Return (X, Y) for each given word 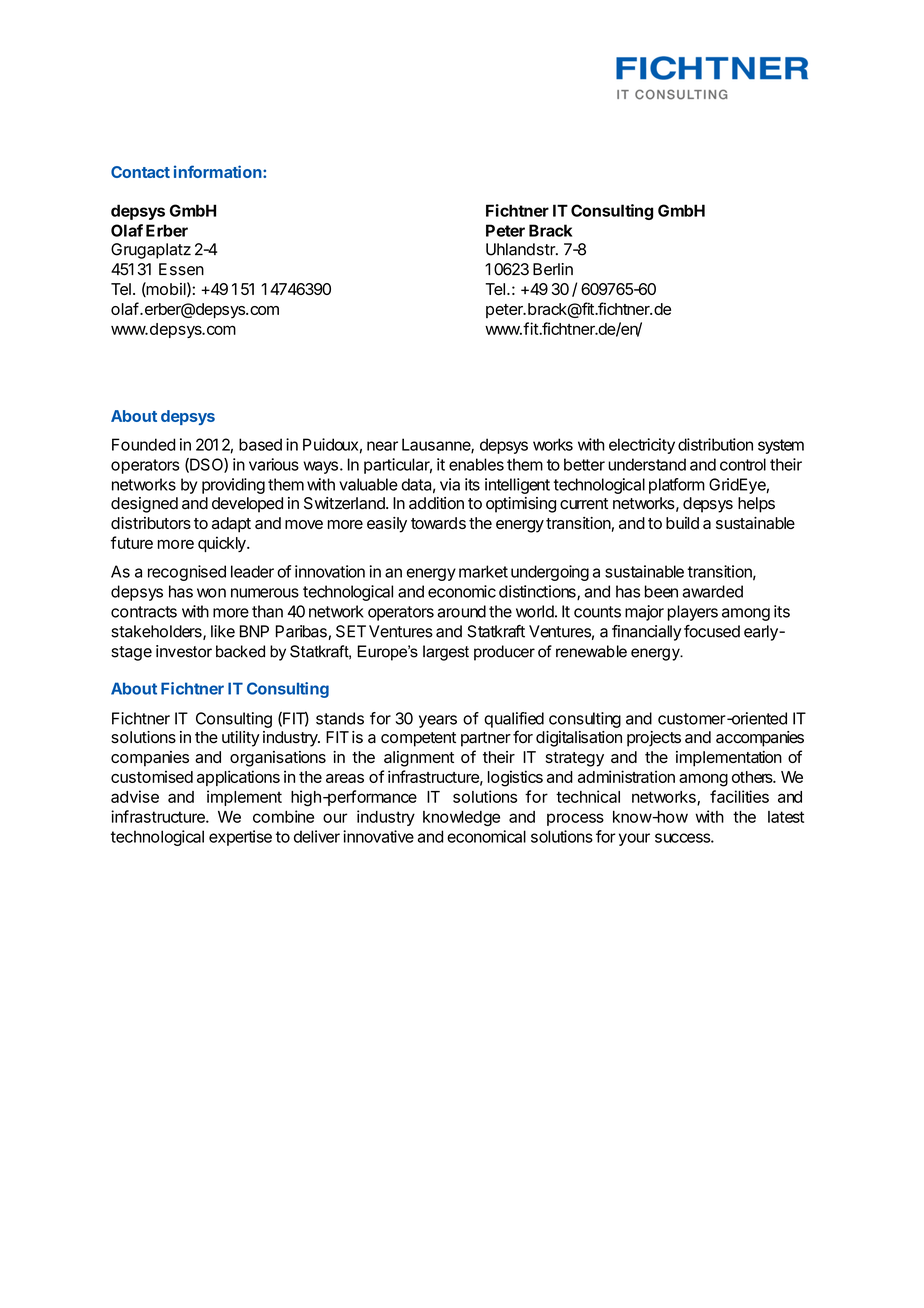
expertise (240, 838)
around (461, 611)
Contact (140, 172)
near (382, 446)
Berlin (553, 269)
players (693, 613)
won (211, 593)
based (260, 444)
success (683, 838)
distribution (715, 444)
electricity (642, 446)
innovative (378, 836)
